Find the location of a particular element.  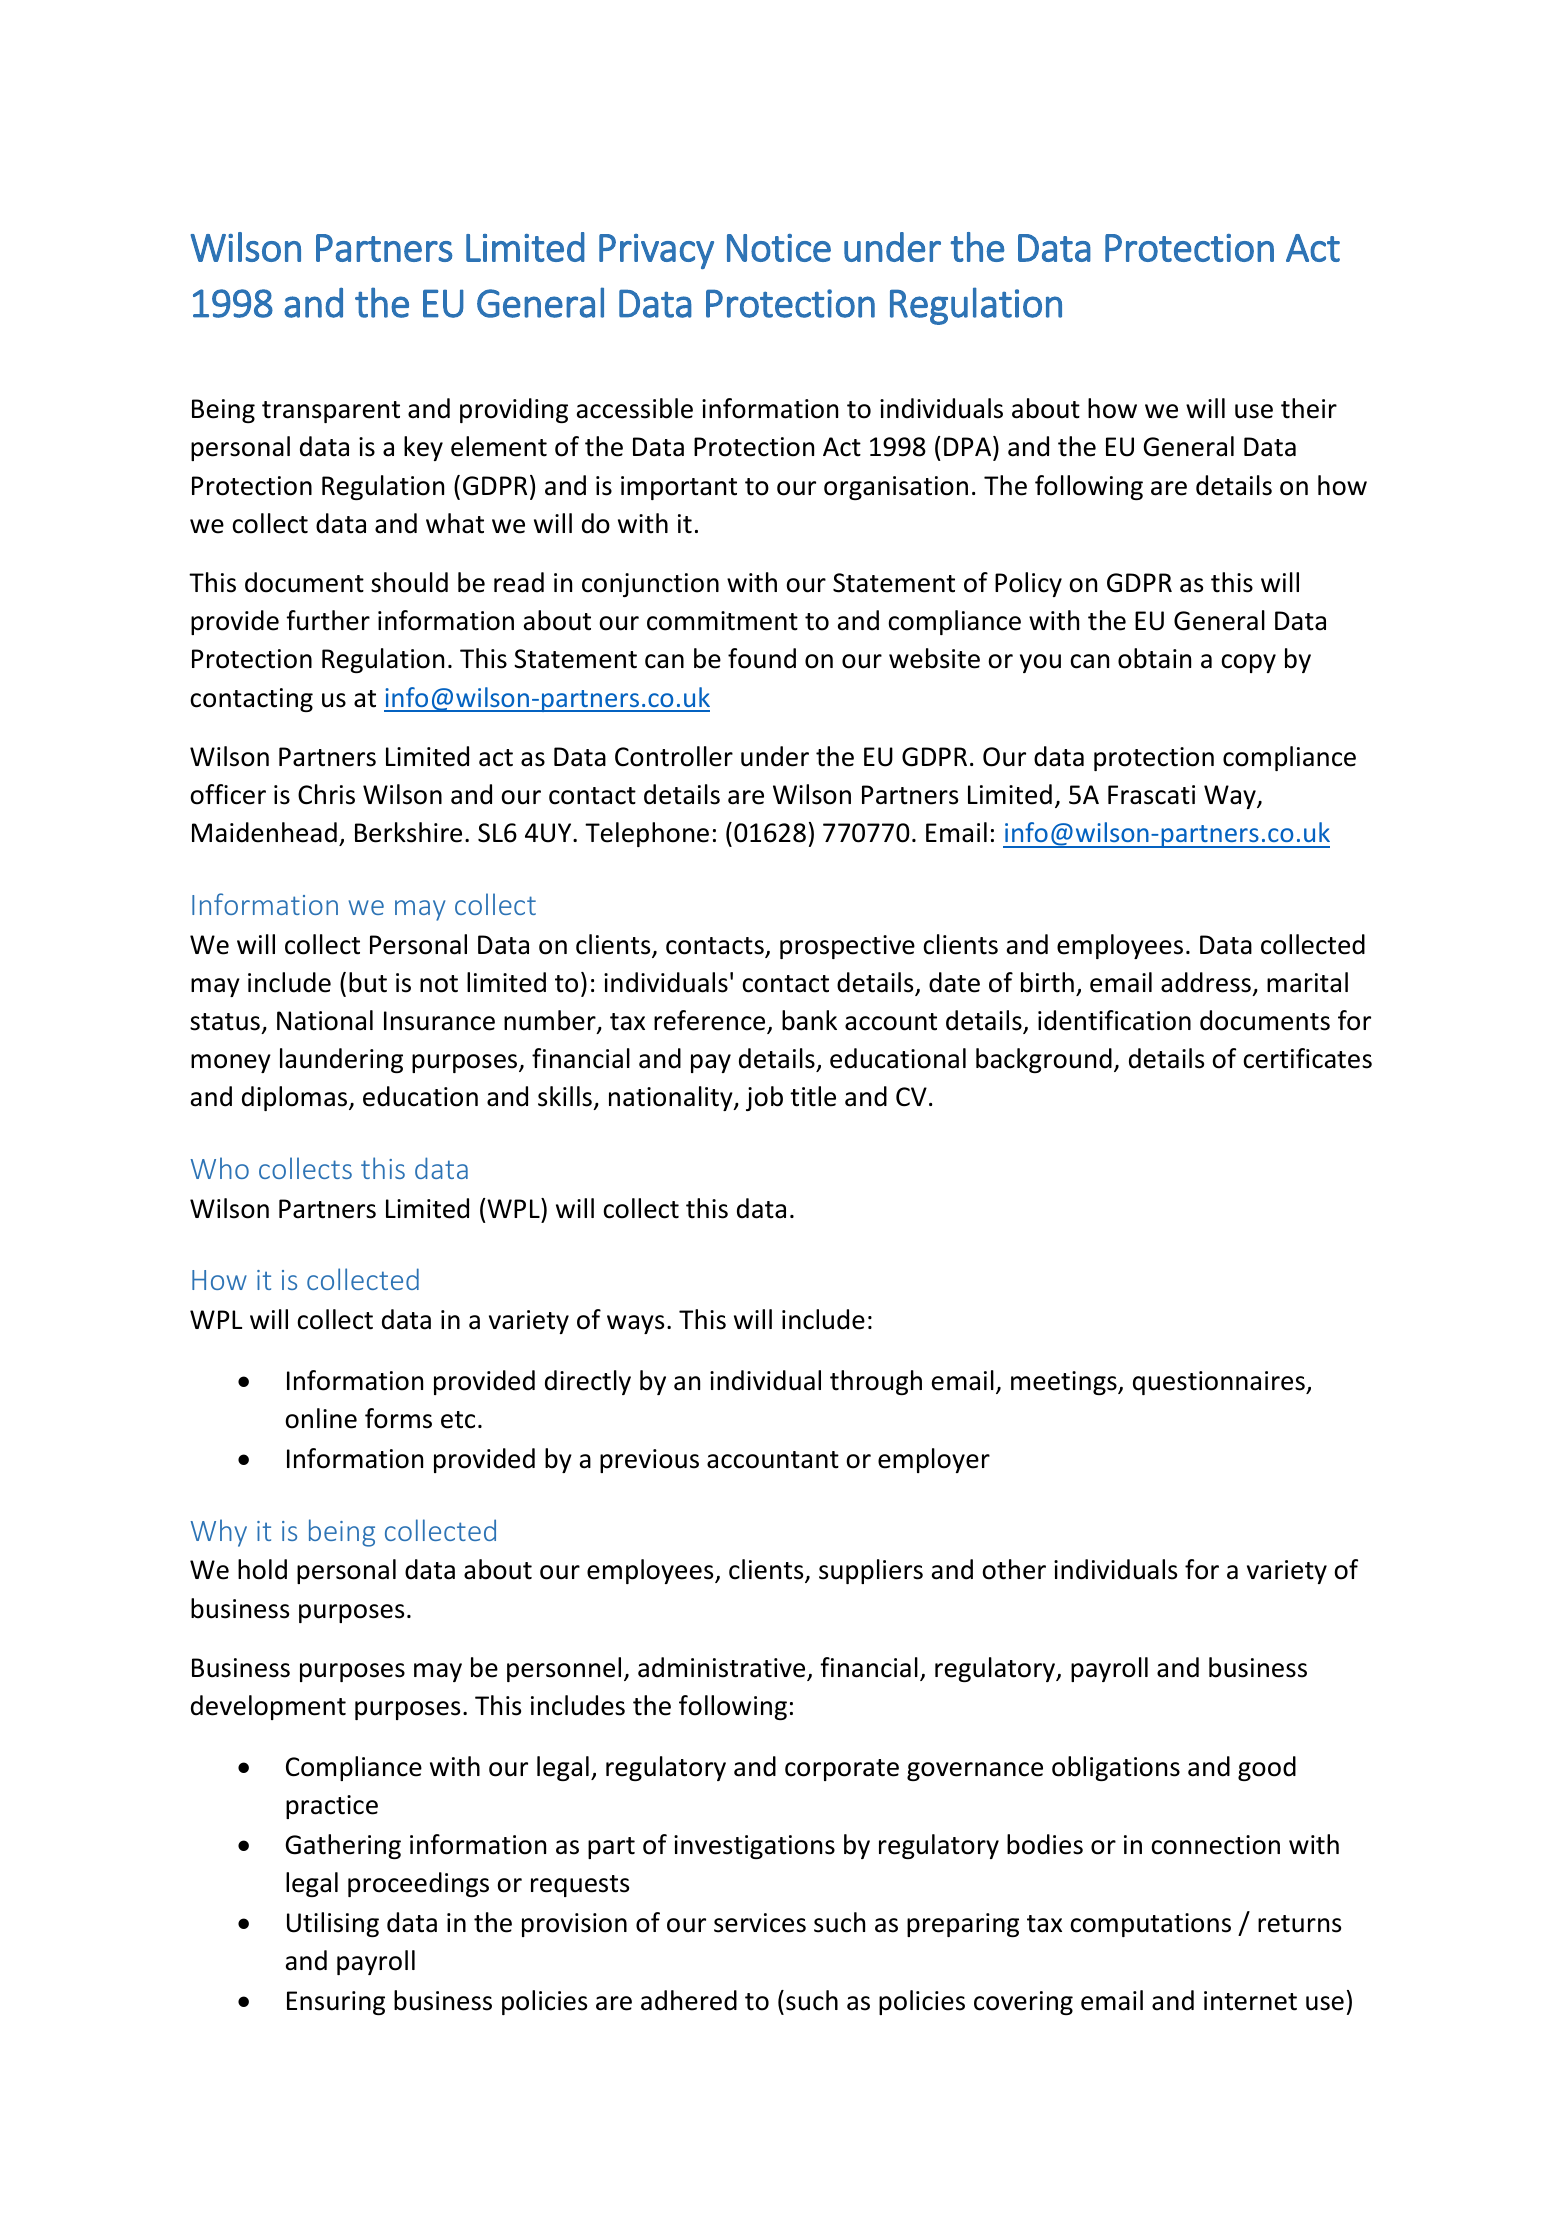

transparent is located at coordinates (331, 412).
